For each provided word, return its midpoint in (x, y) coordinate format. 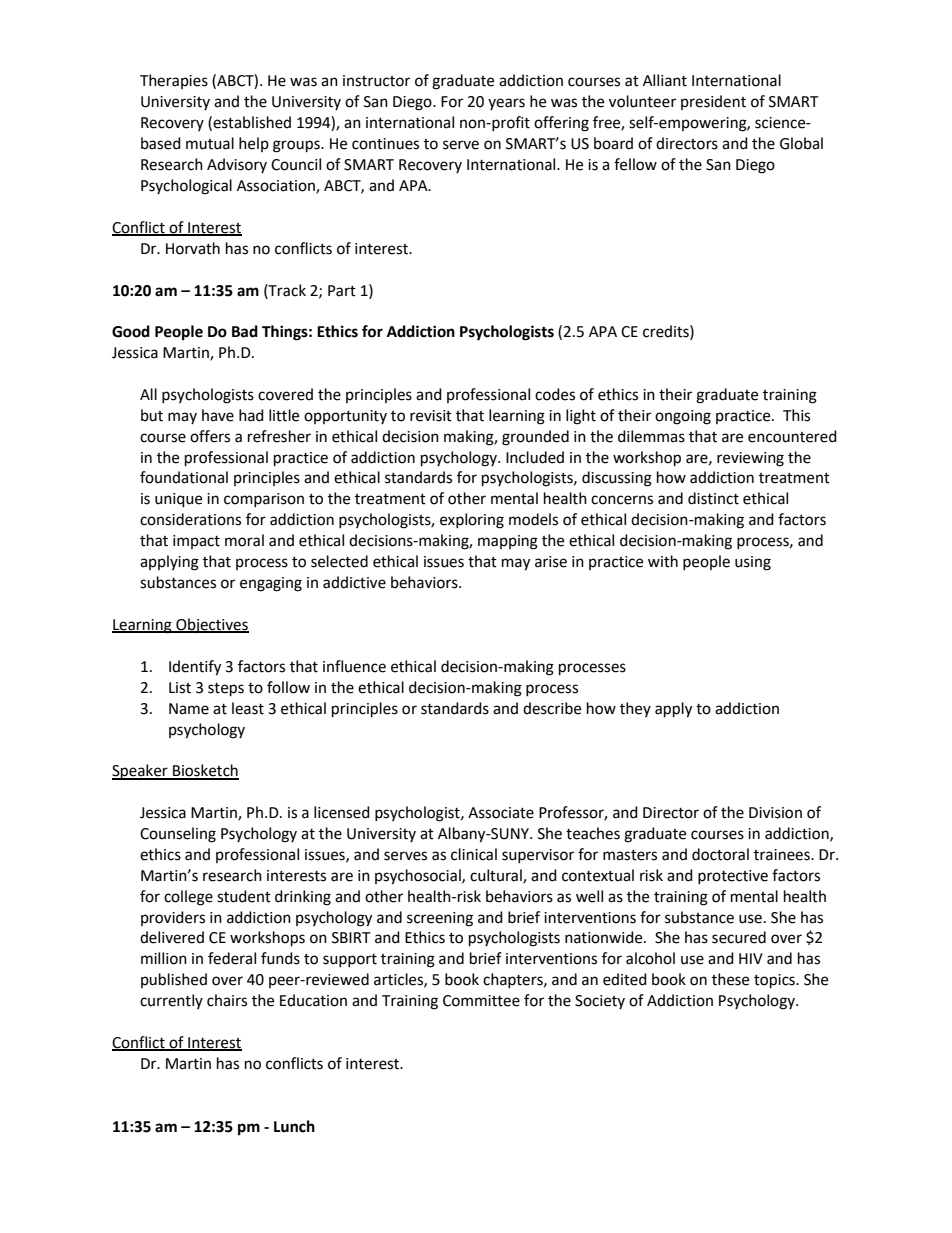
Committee (481, 1001)
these (730, 979)
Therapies (174, 81)
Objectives (211, 626)
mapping (508, 542)
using (753, 563)
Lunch (294, 1126)
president (713, 102)
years (506, 104)
